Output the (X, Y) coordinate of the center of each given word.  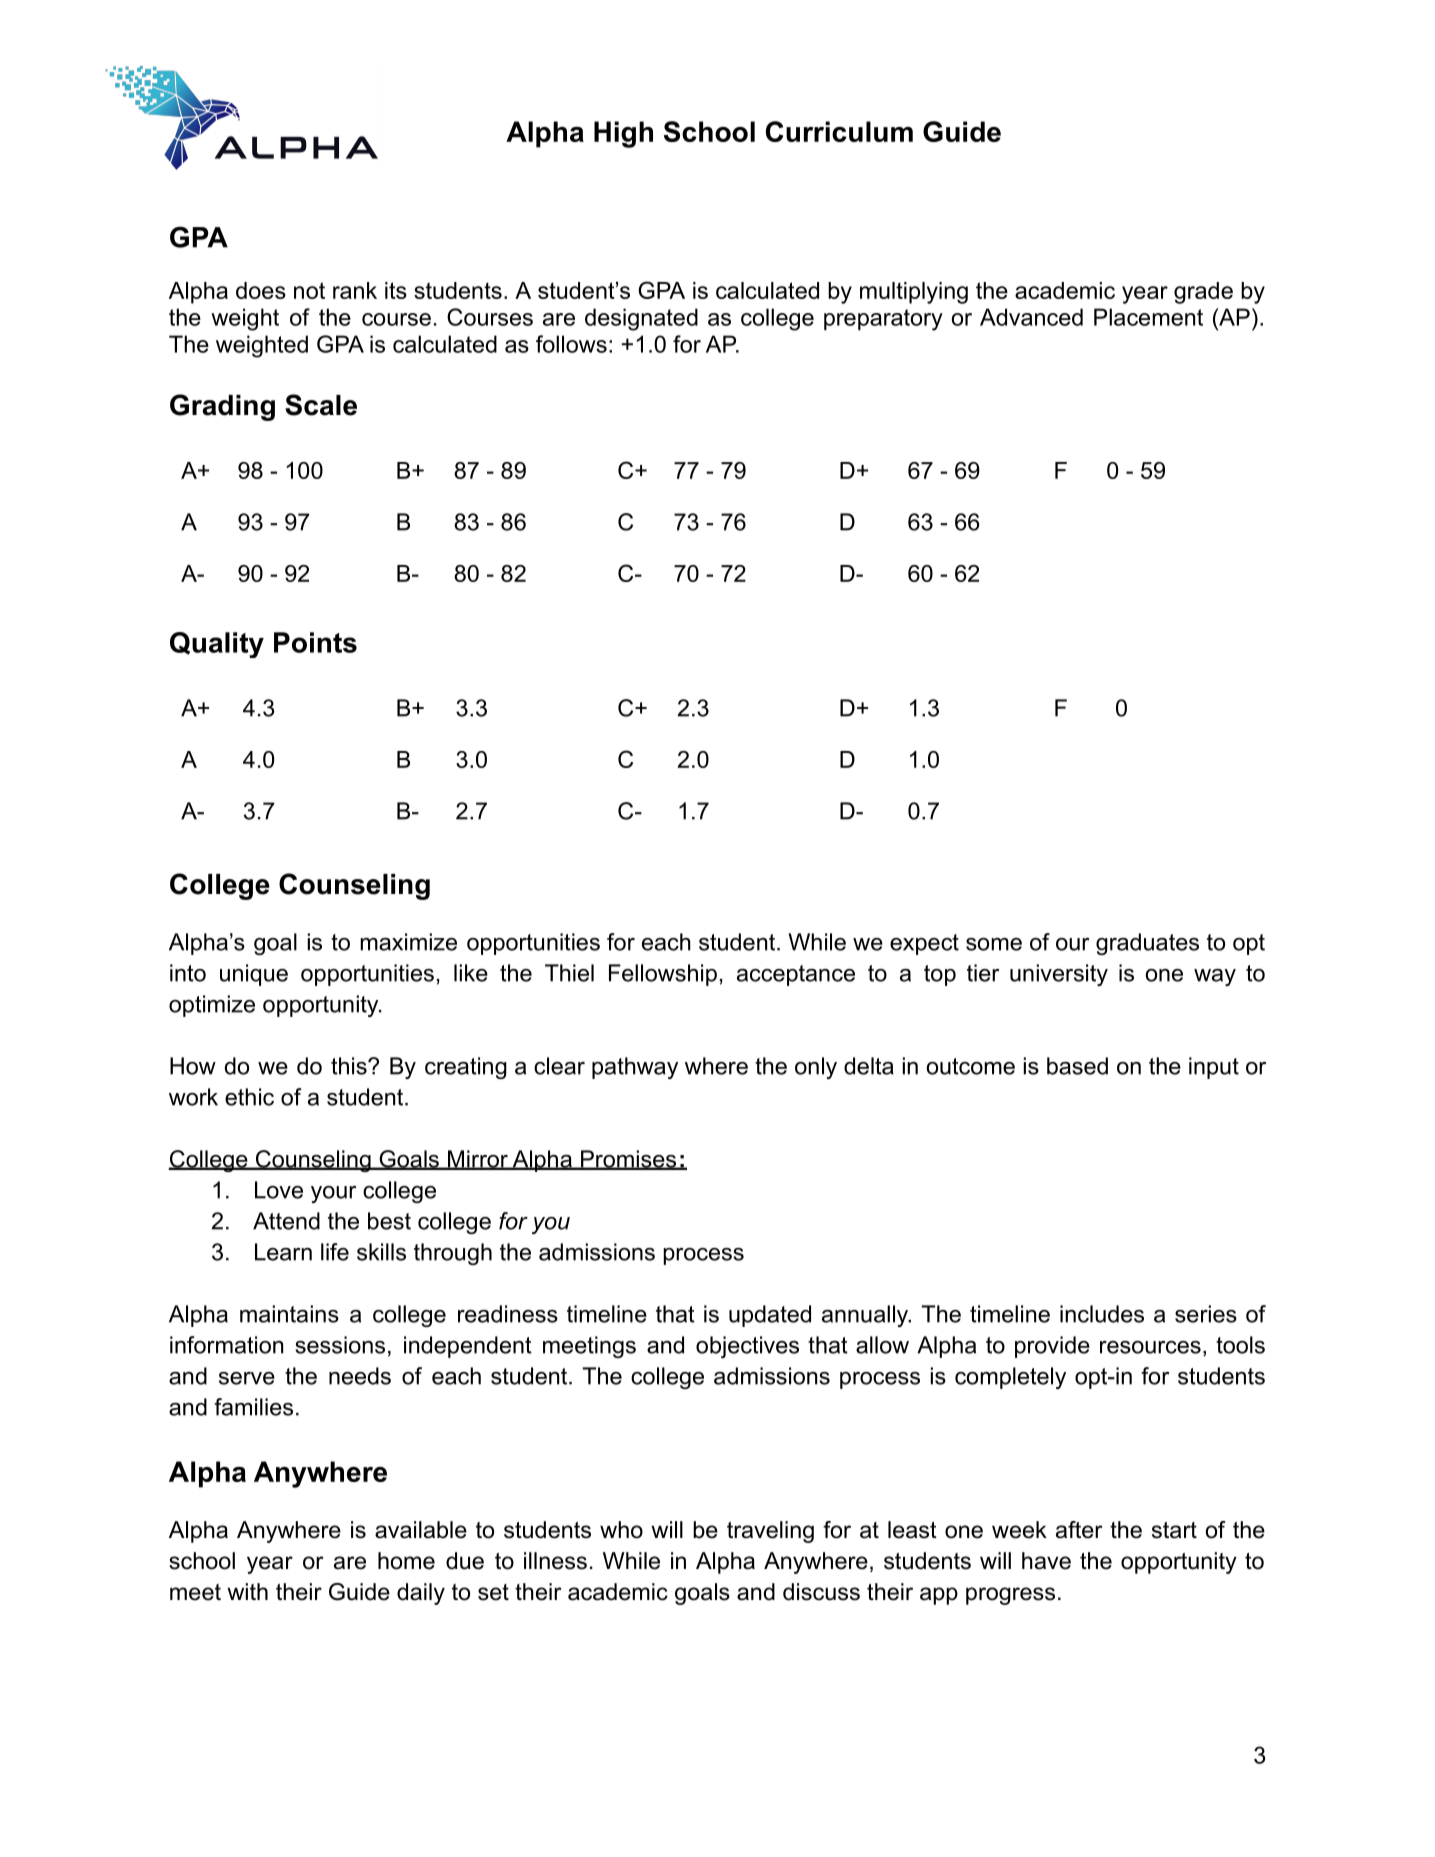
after (1079, 1530)
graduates (1147, 944)
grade (1203, 293)
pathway (635, 1068)
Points (315, 642)
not (309, 290)
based (1077, 1066)
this (350, 1066)
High (623, 134)
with (247, 1591)
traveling (770, 1532)
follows (571, 344)
